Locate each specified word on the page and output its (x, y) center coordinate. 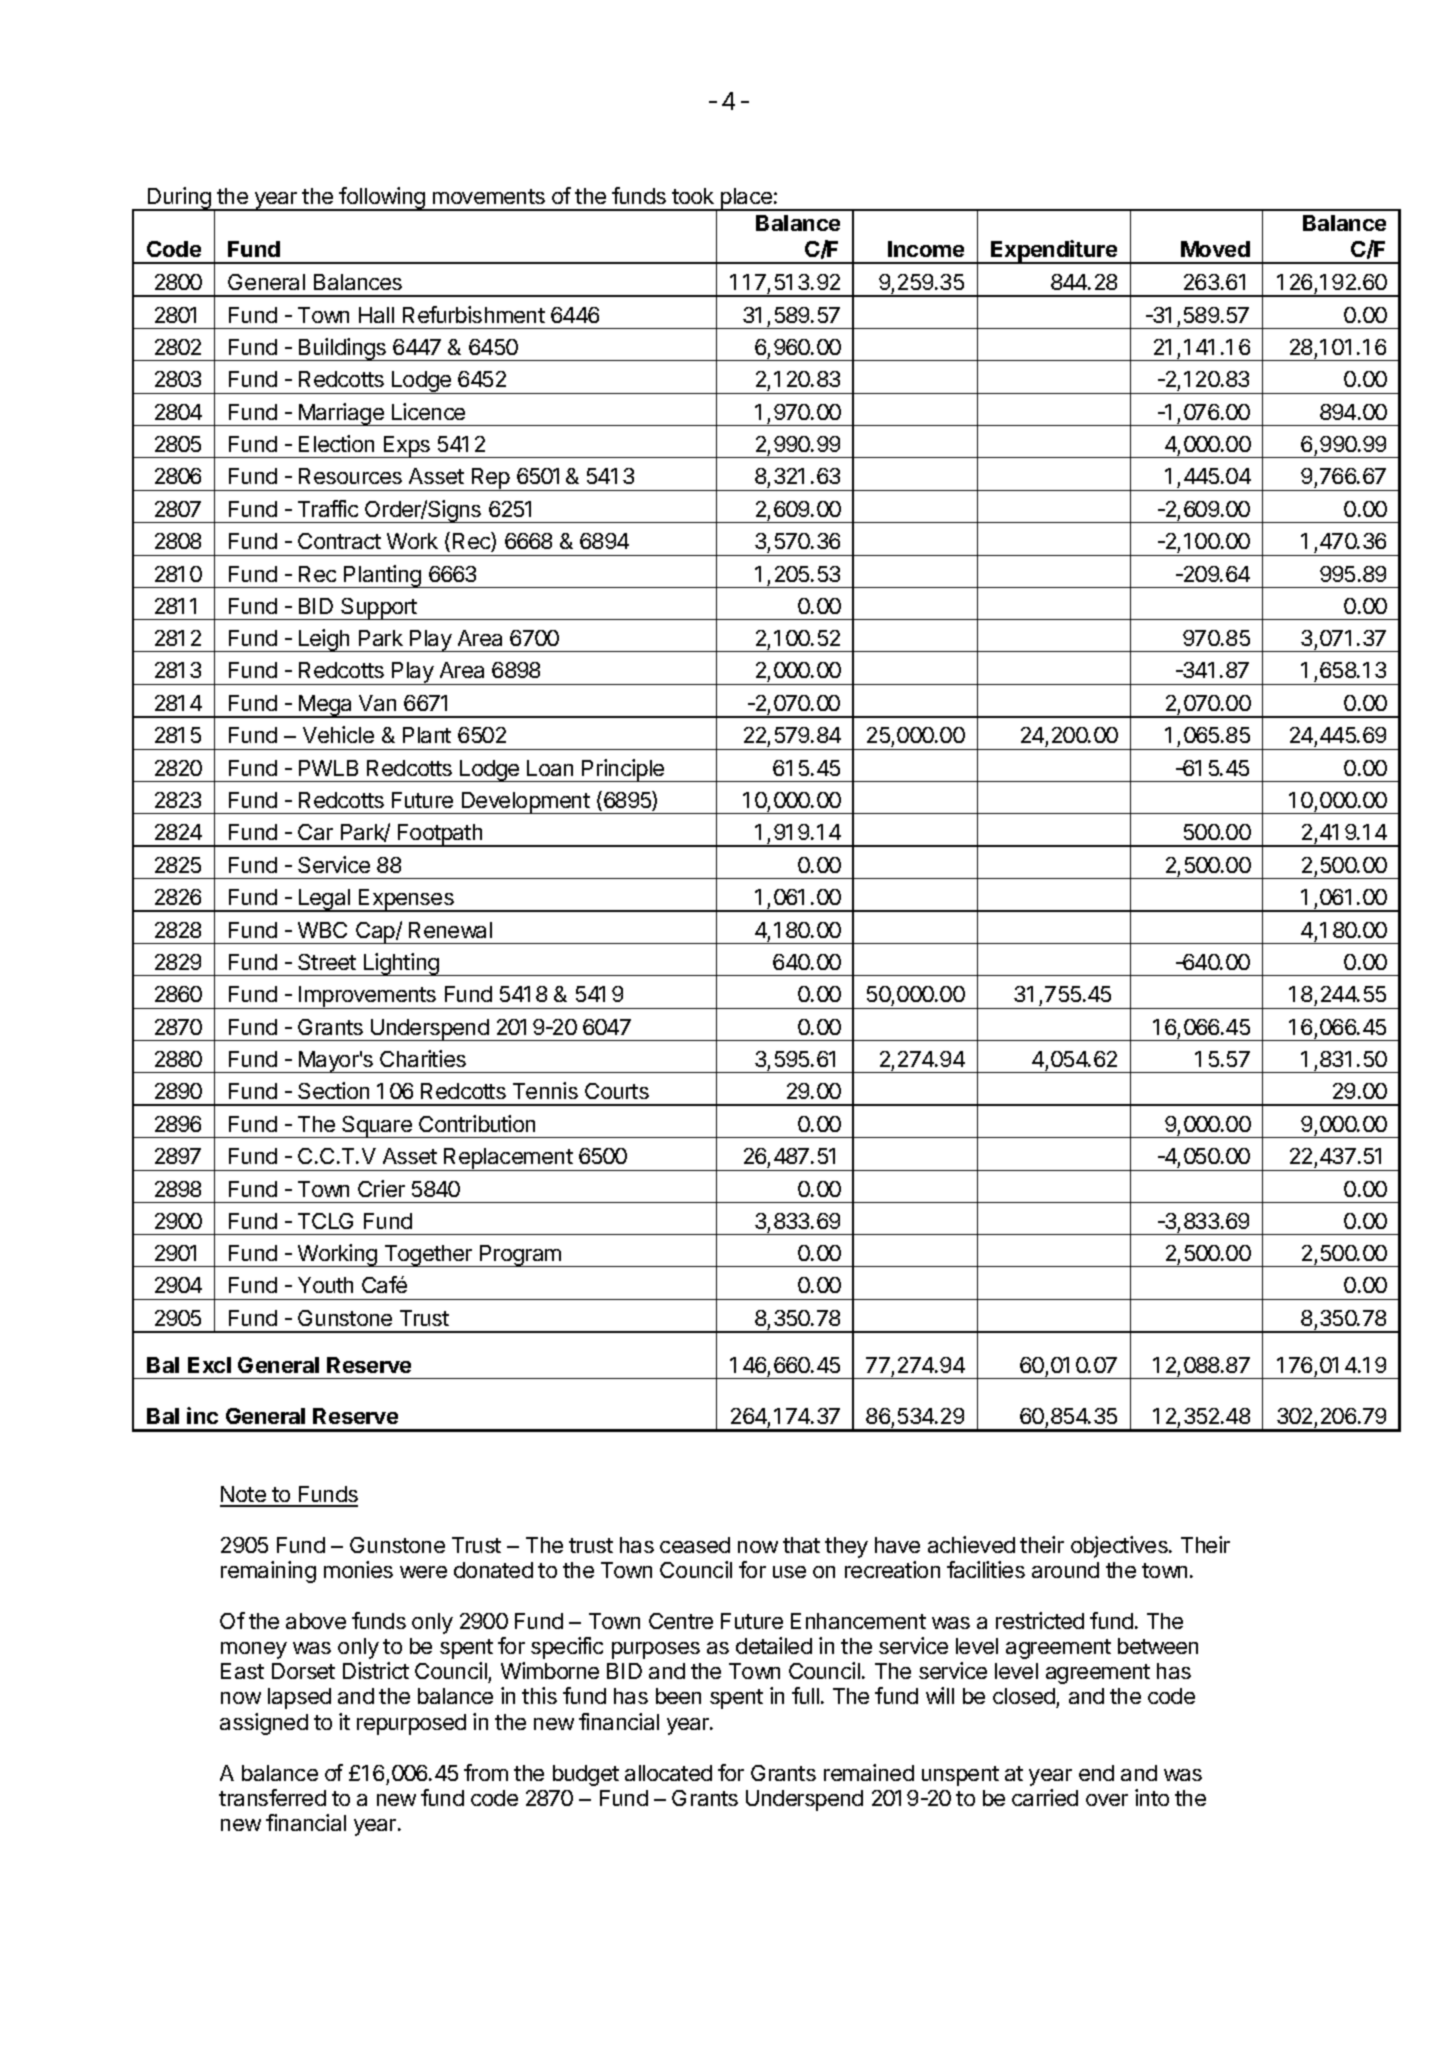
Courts (617, 1091)
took (693, 196)
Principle (623, 770)
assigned (264, 1724)
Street (327, 962)
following (382, 199)
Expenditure (1054, 252)
